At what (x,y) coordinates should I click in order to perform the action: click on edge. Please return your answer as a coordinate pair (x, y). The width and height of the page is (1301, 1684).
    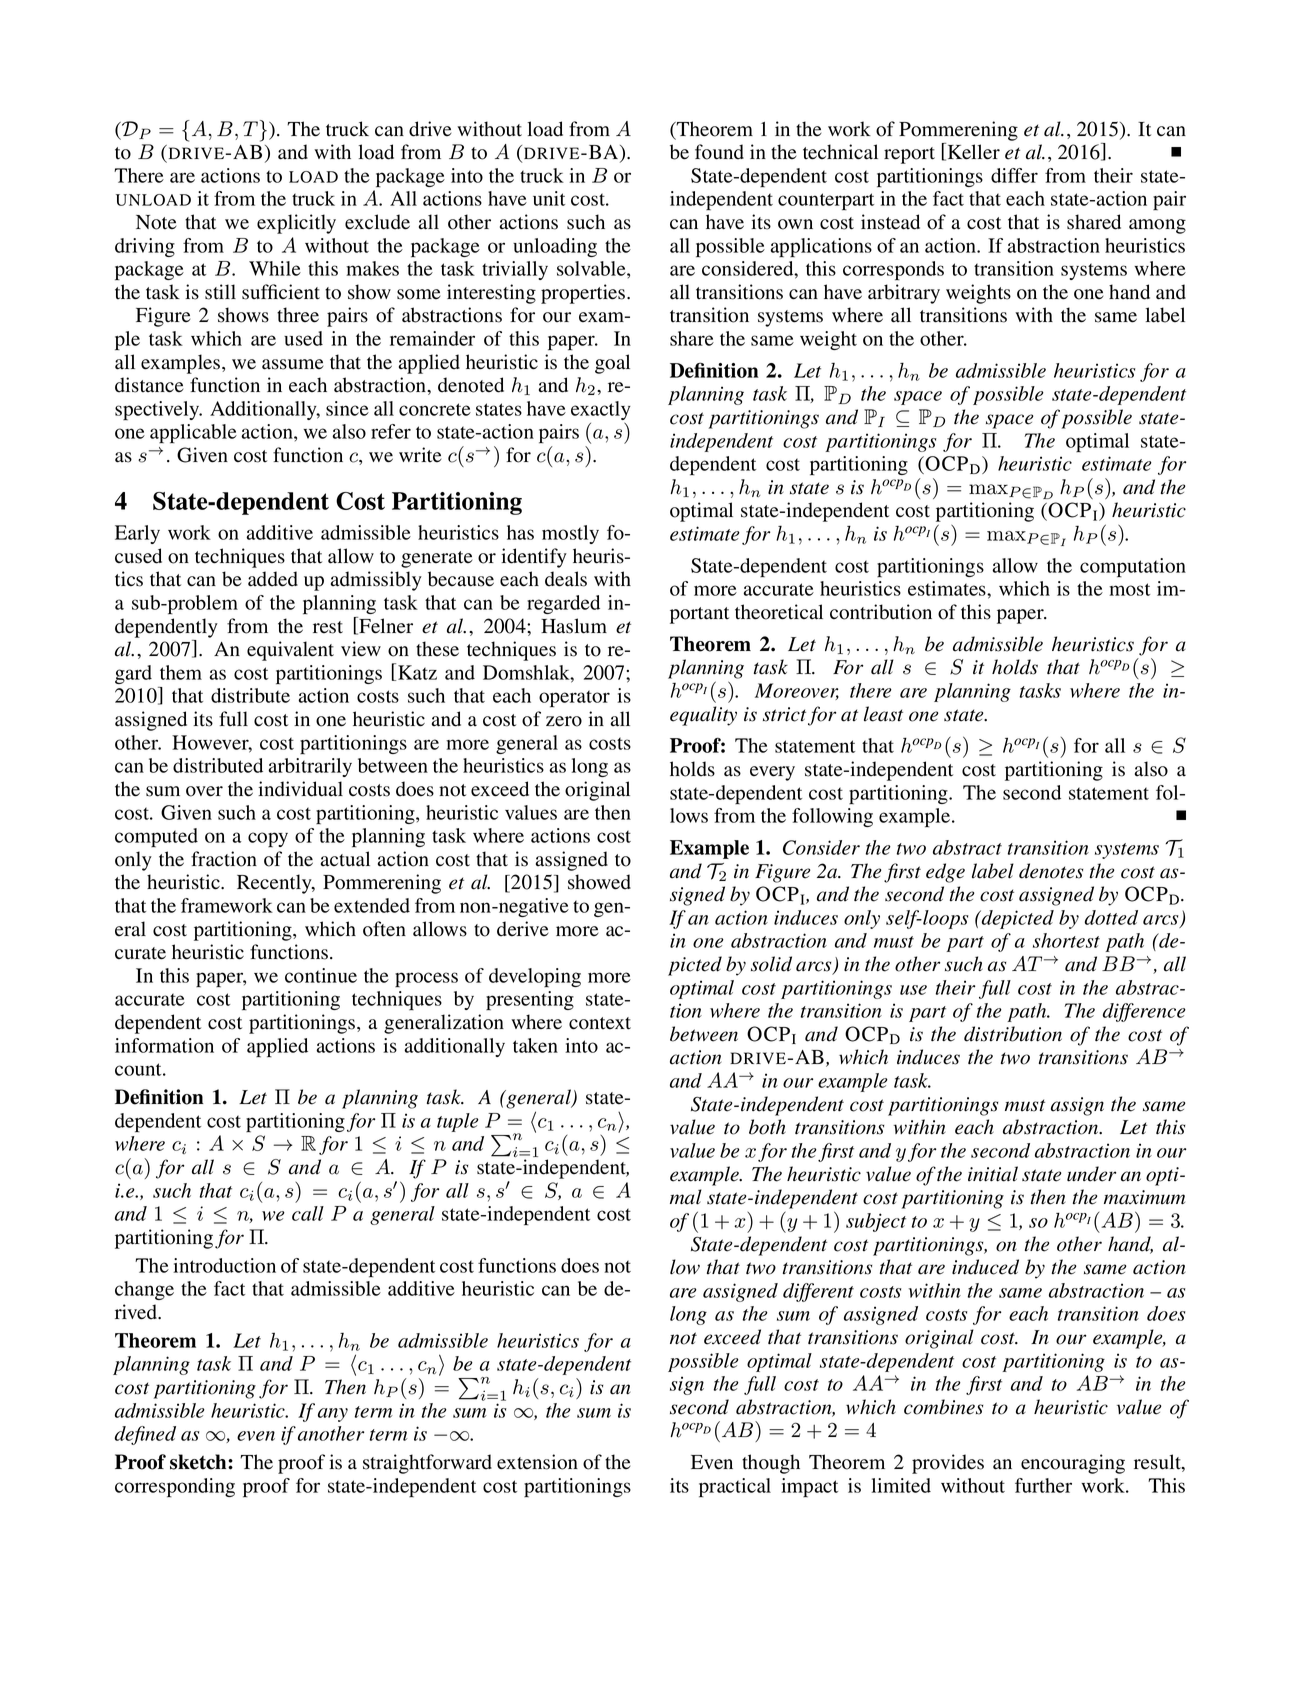
    Looking at the image, I should click on (945, 873).
